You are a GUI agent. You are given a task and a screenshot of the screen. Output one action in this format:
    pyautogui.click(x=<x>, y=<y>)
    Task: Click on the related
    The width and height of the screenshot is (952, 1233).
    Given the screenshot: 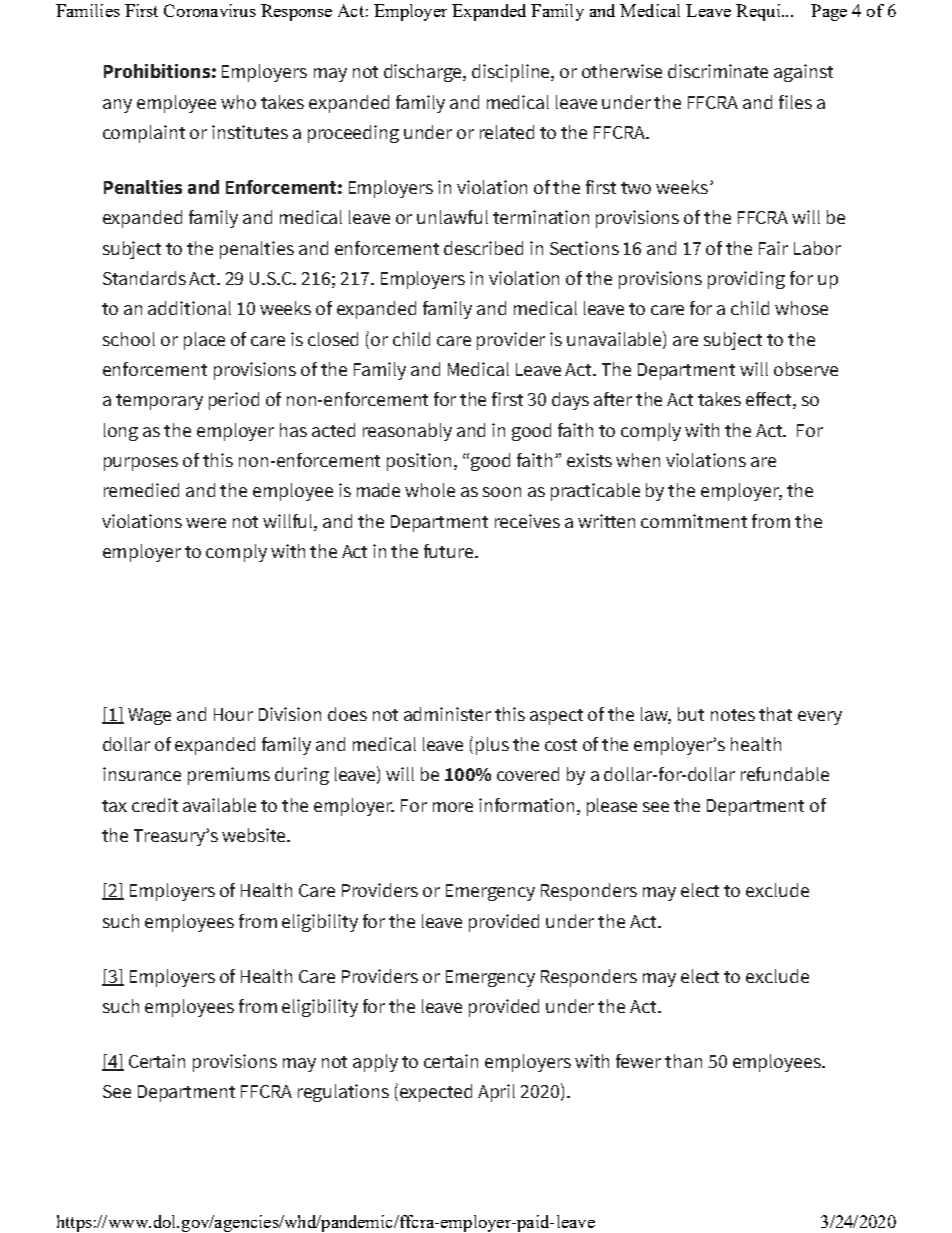 What is the action you would take?
    pyautogui.click(x=507, y=132)
